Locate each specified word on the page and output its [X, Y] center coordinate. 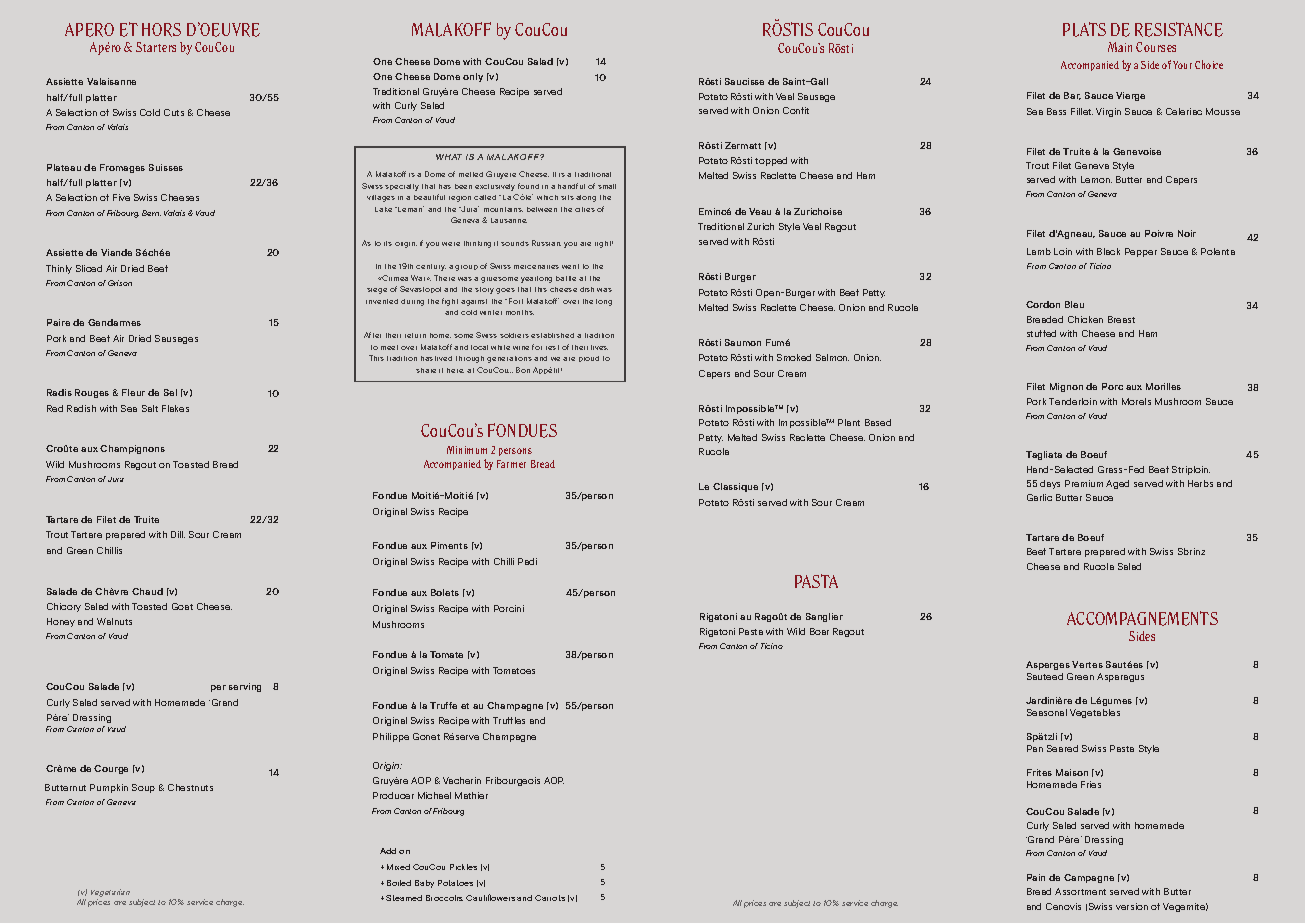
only [473, 77]
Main [1120, 47]
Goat [182, 606]
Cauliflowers [490, 897]
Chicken [1085, 319]
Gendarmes [114, 322]
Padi [527, 561]
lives [599, 347]
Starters [156, 47]
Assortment [1080, 891]
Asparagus [1120, 677]
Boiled [399, 883]
